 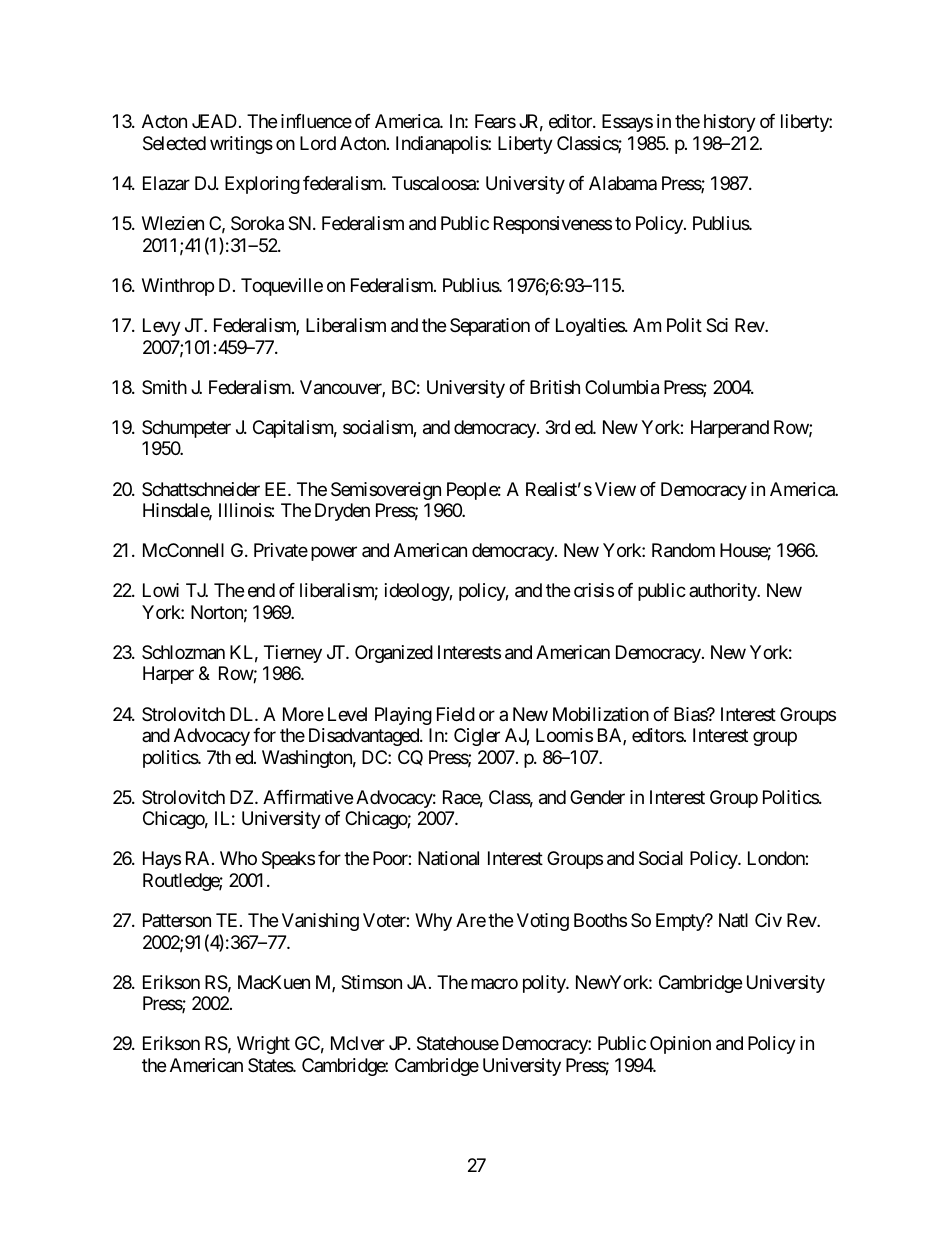 What do you see at coordinates (293, 654) in the screenshot?
I see `Tierney` at bounding box center [293, 654].
